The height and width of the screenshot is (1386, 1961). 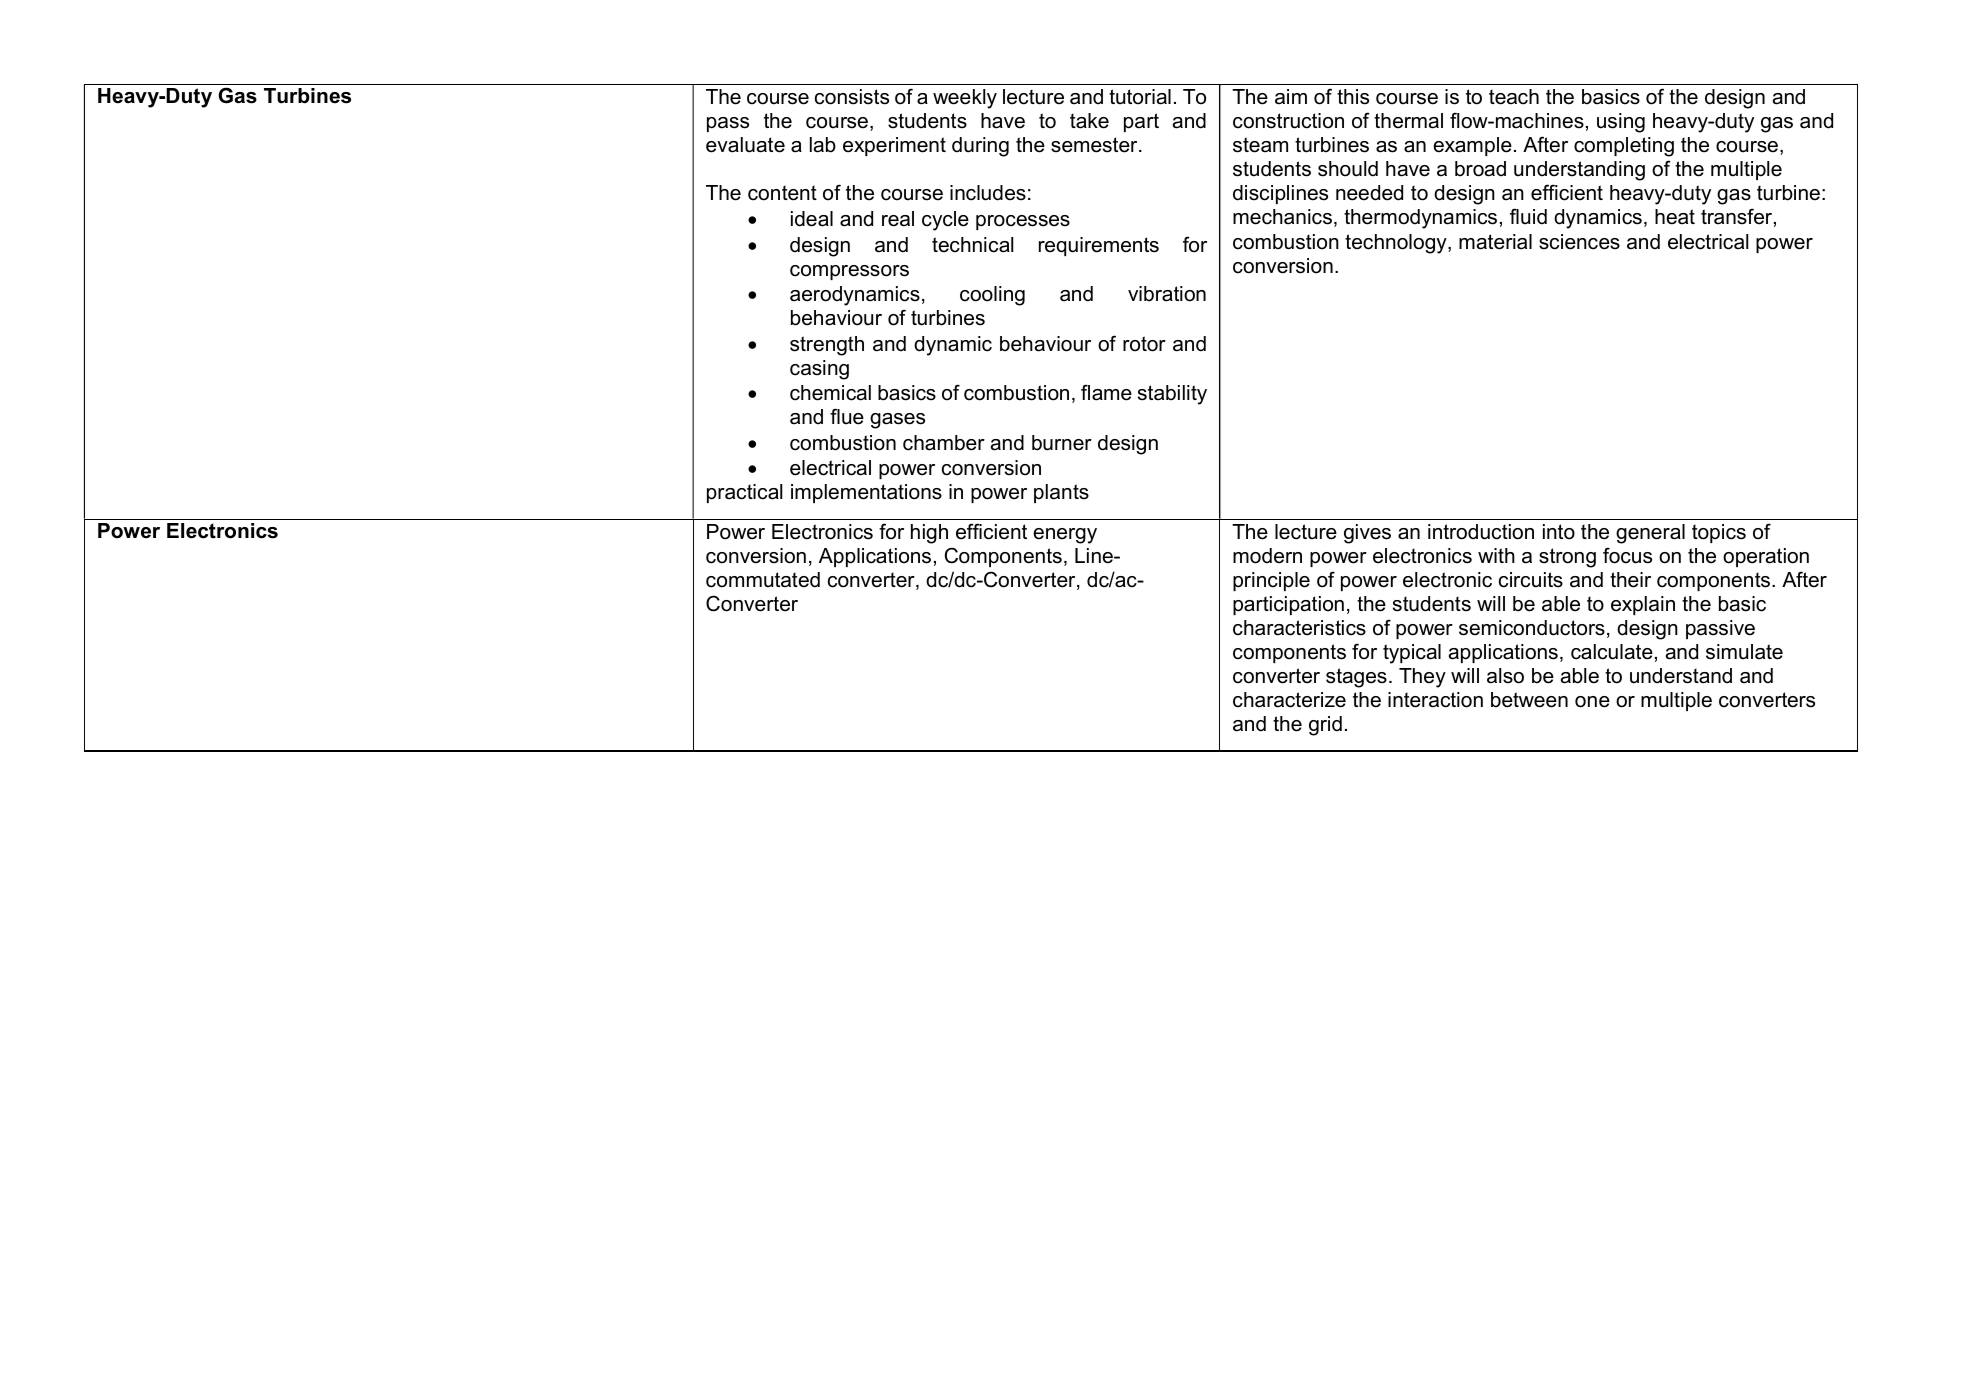 I want to click on characterize, so click(x=1289, y=700).
